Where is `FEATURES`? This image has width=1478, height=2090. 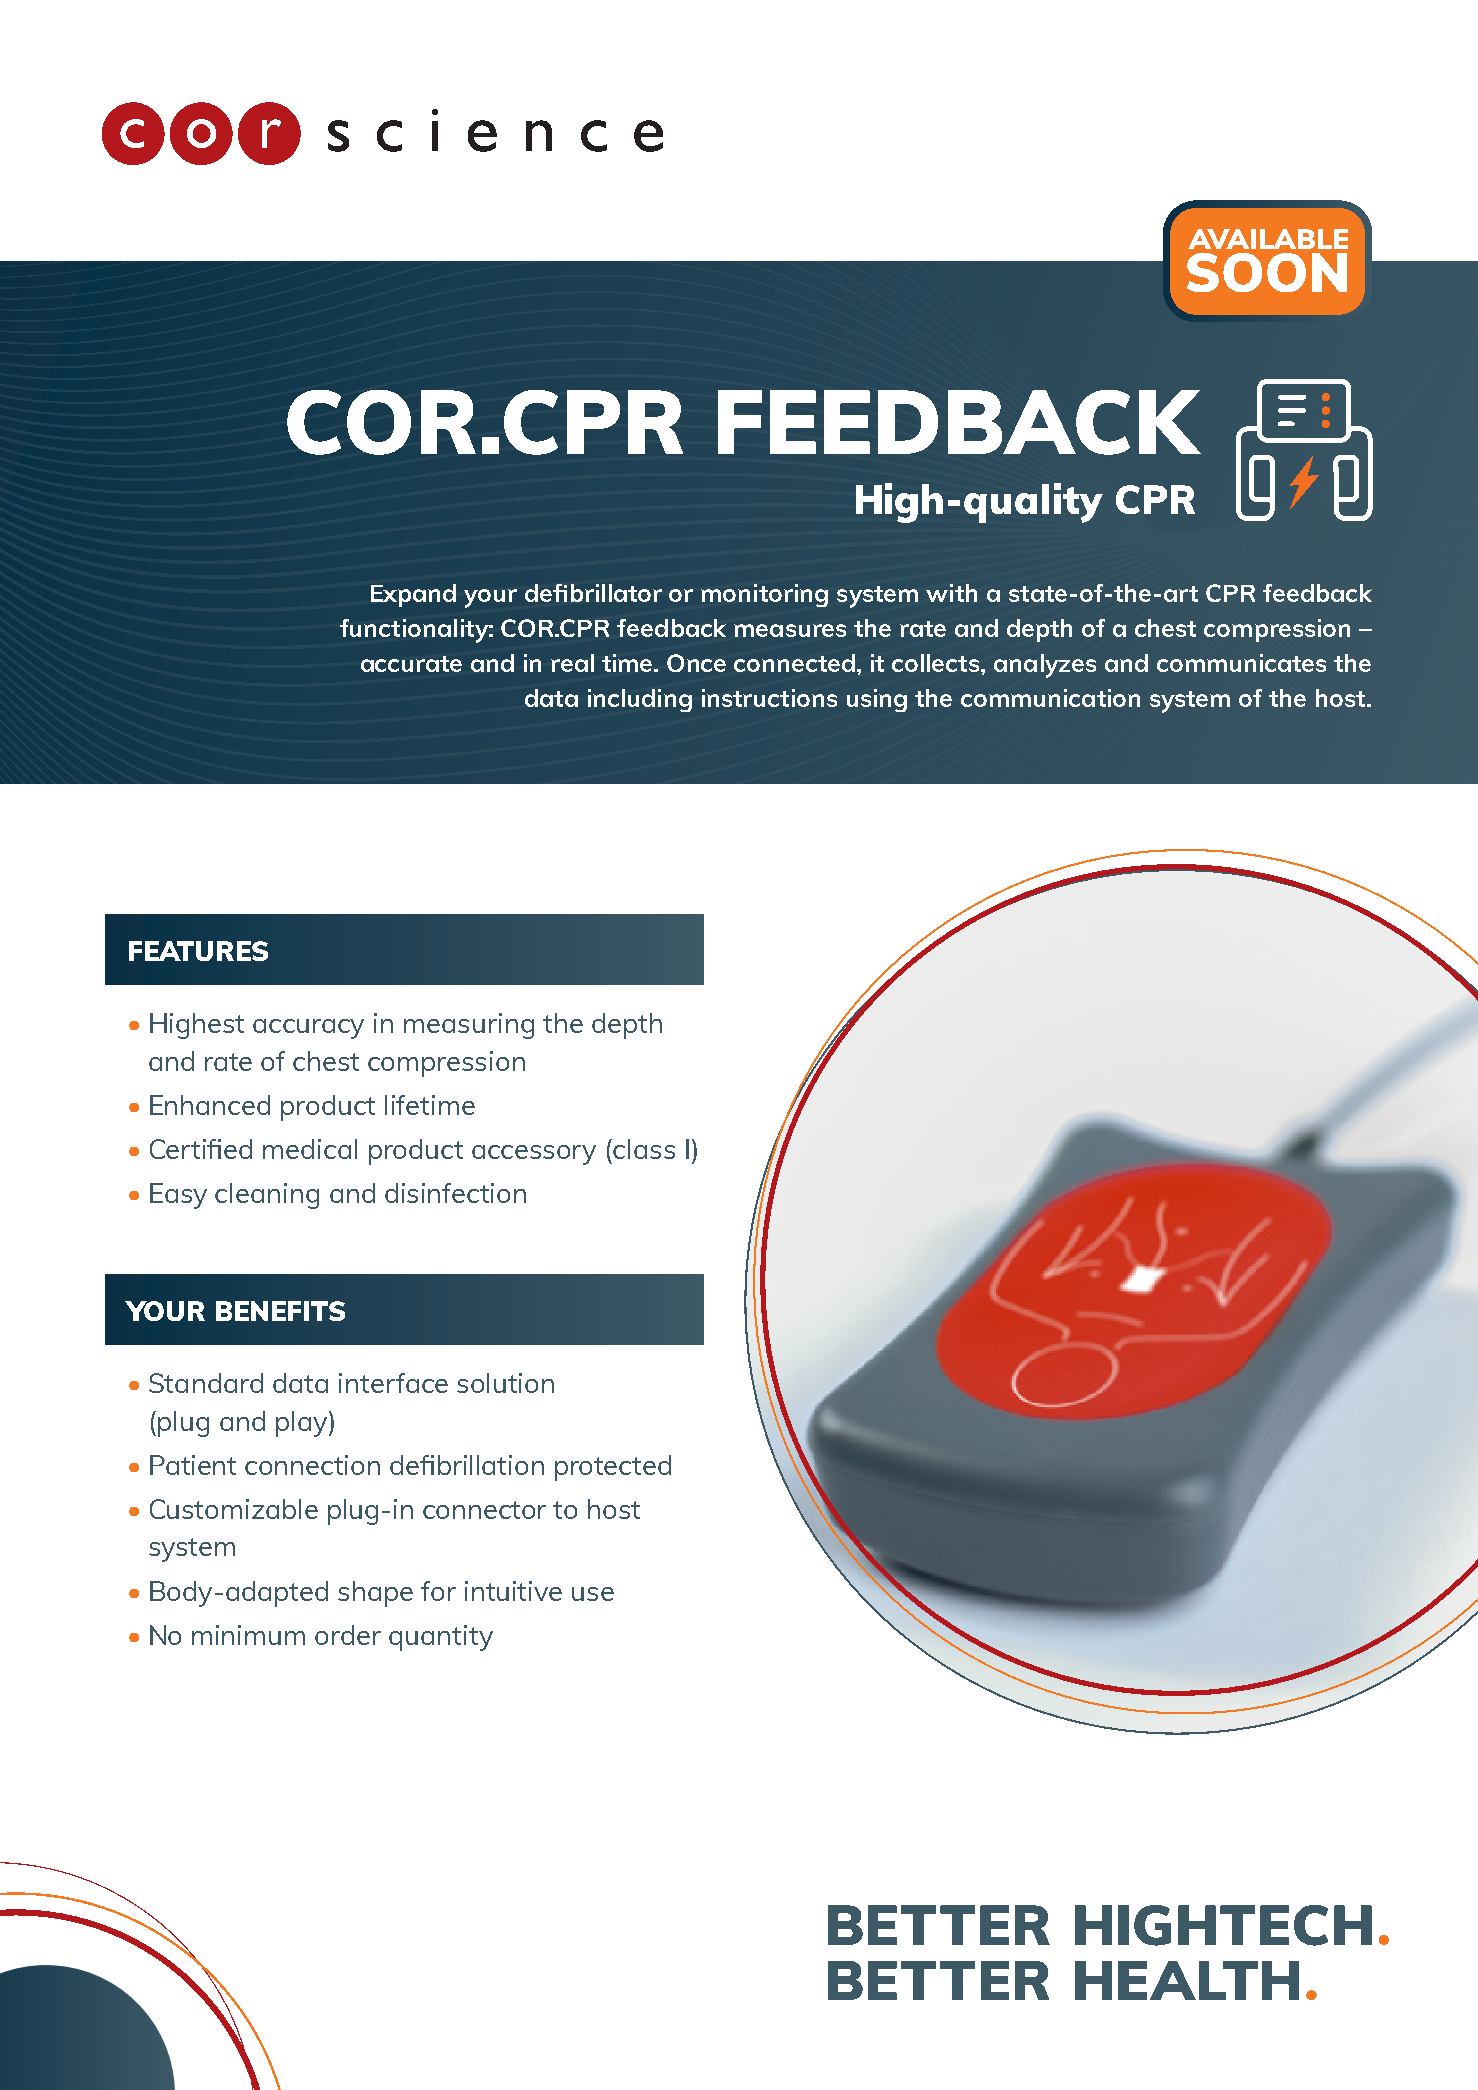 FEATURES is located at coordinates (198, 951).
